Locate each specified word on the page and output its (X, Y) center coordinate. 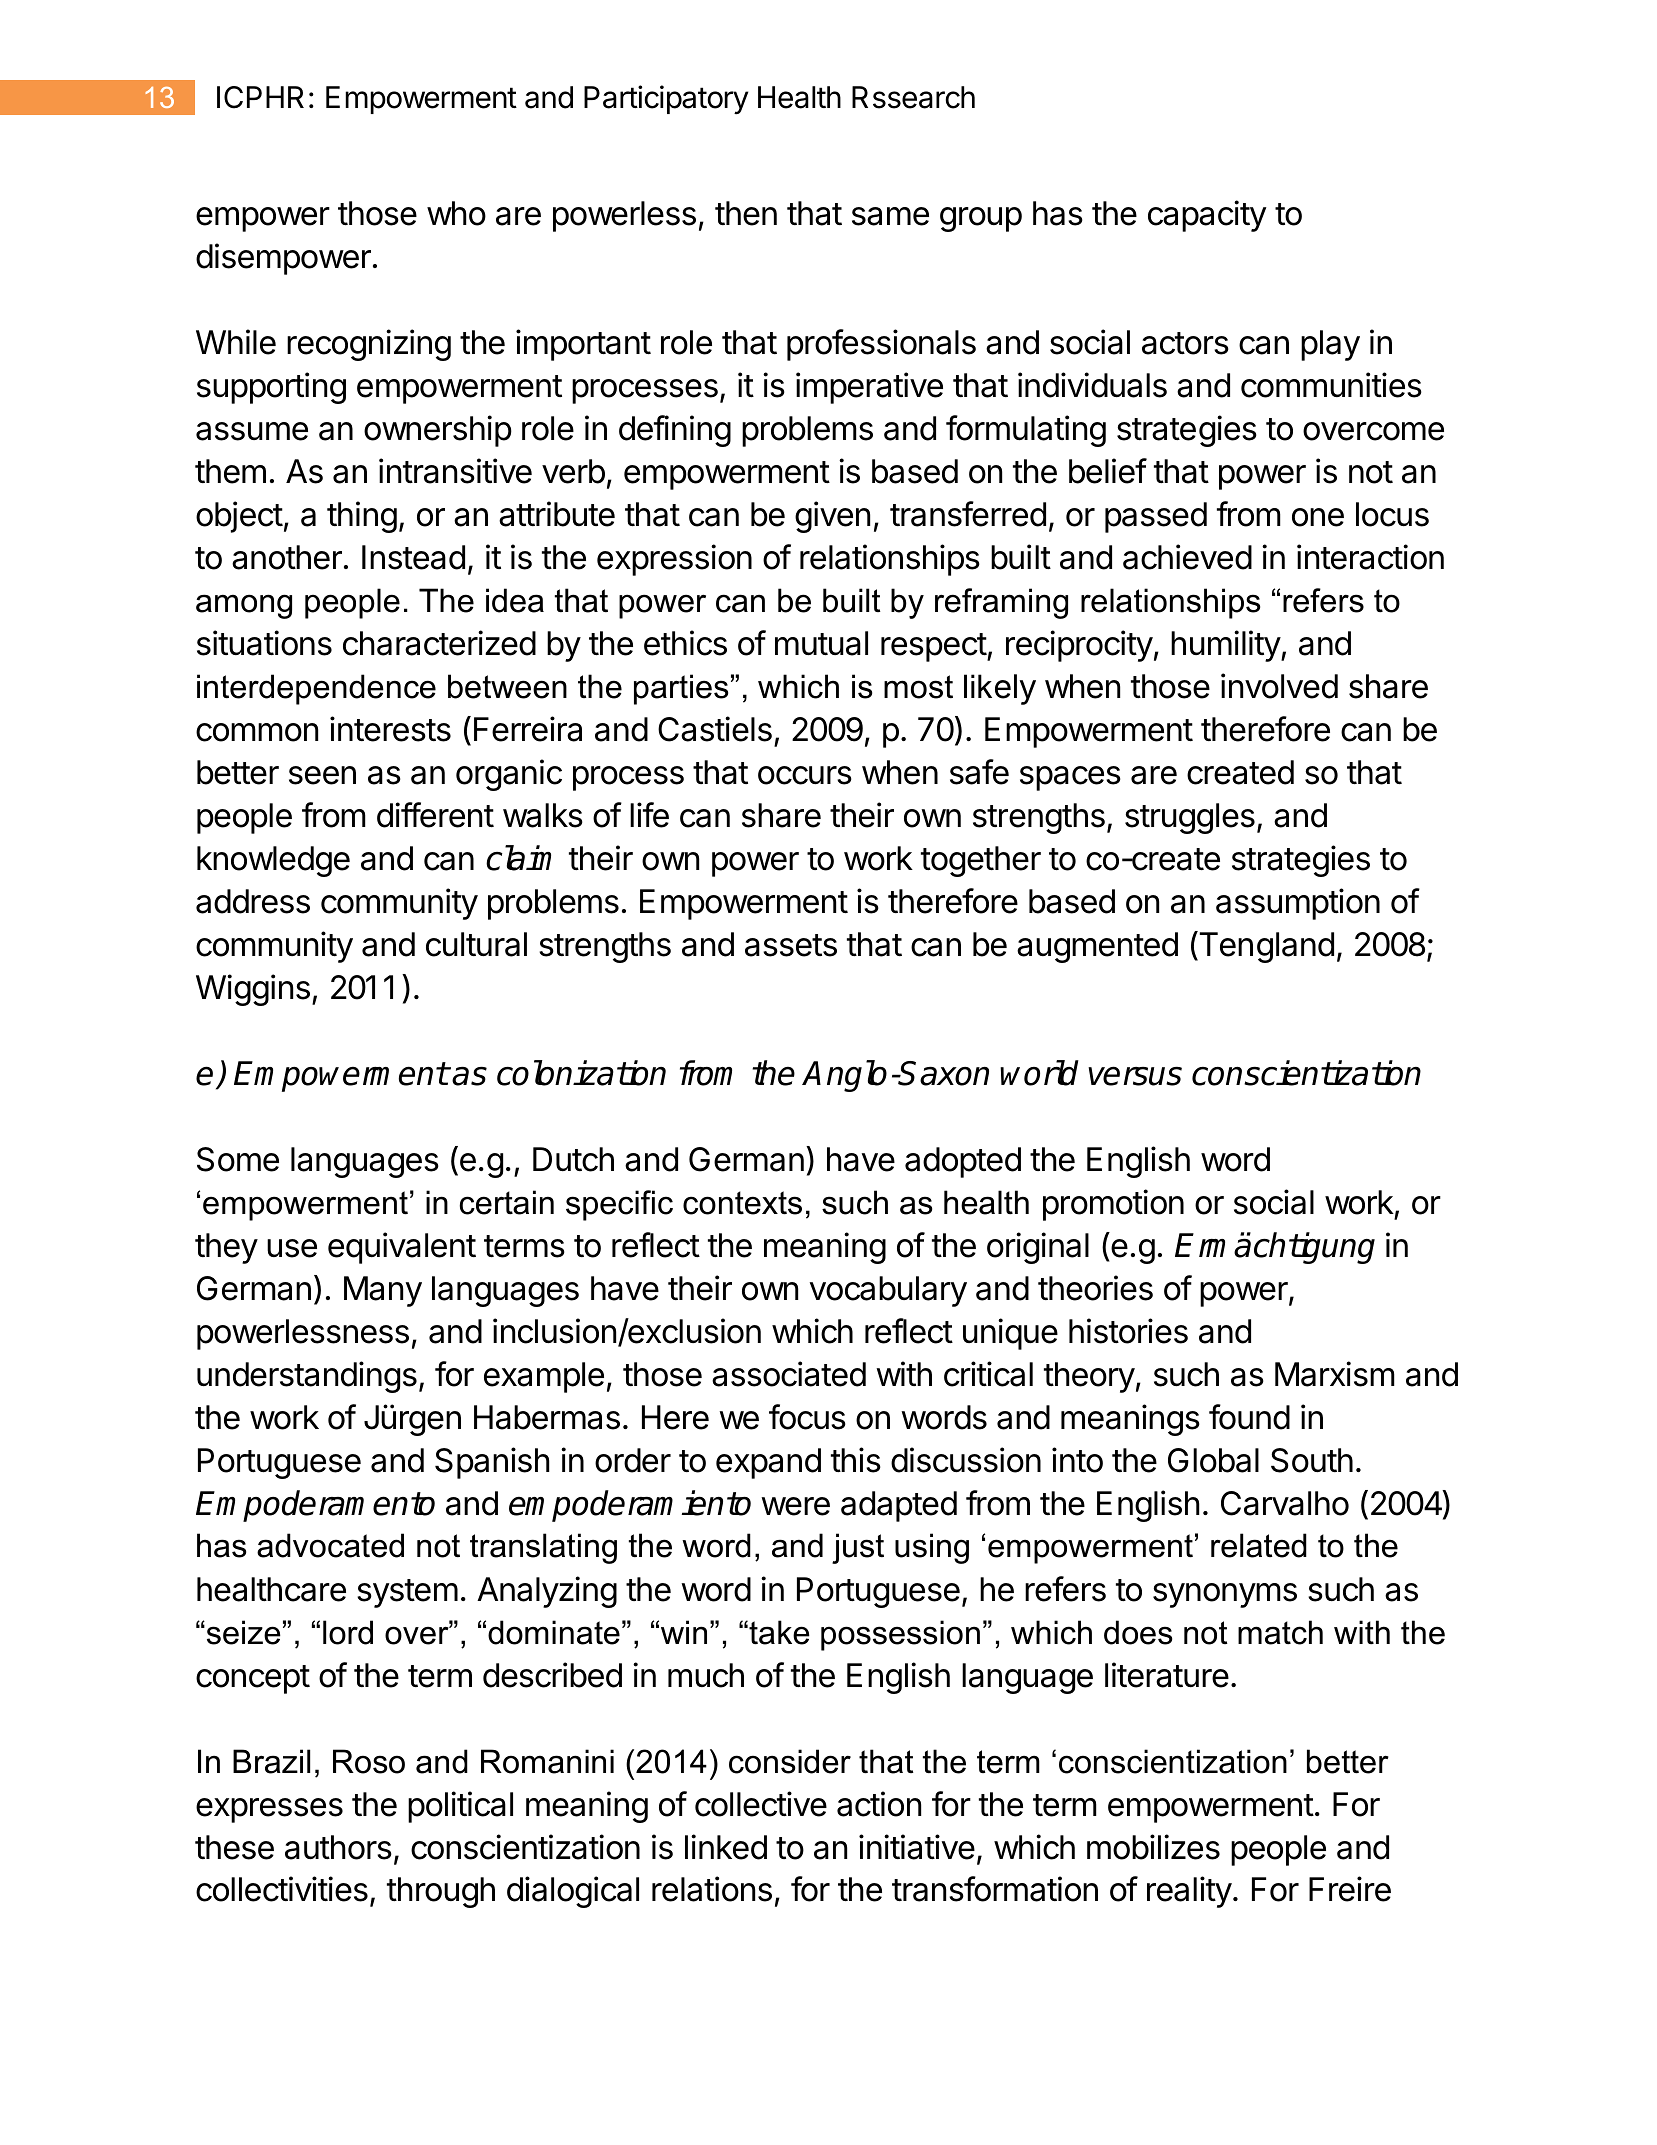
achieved (1187, 557)
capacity (1207, 216)
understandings (307, 1377)
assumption (1298, 904)
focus (807, 1417)
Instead (413, 557)
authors (338, 1847)
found (1249, 1417)
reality (1189, 1892)
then (746, 213)
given (832, 517)
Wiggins (253, 990)
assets (791, 945)
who (456, 213)
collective (761, 1804)
